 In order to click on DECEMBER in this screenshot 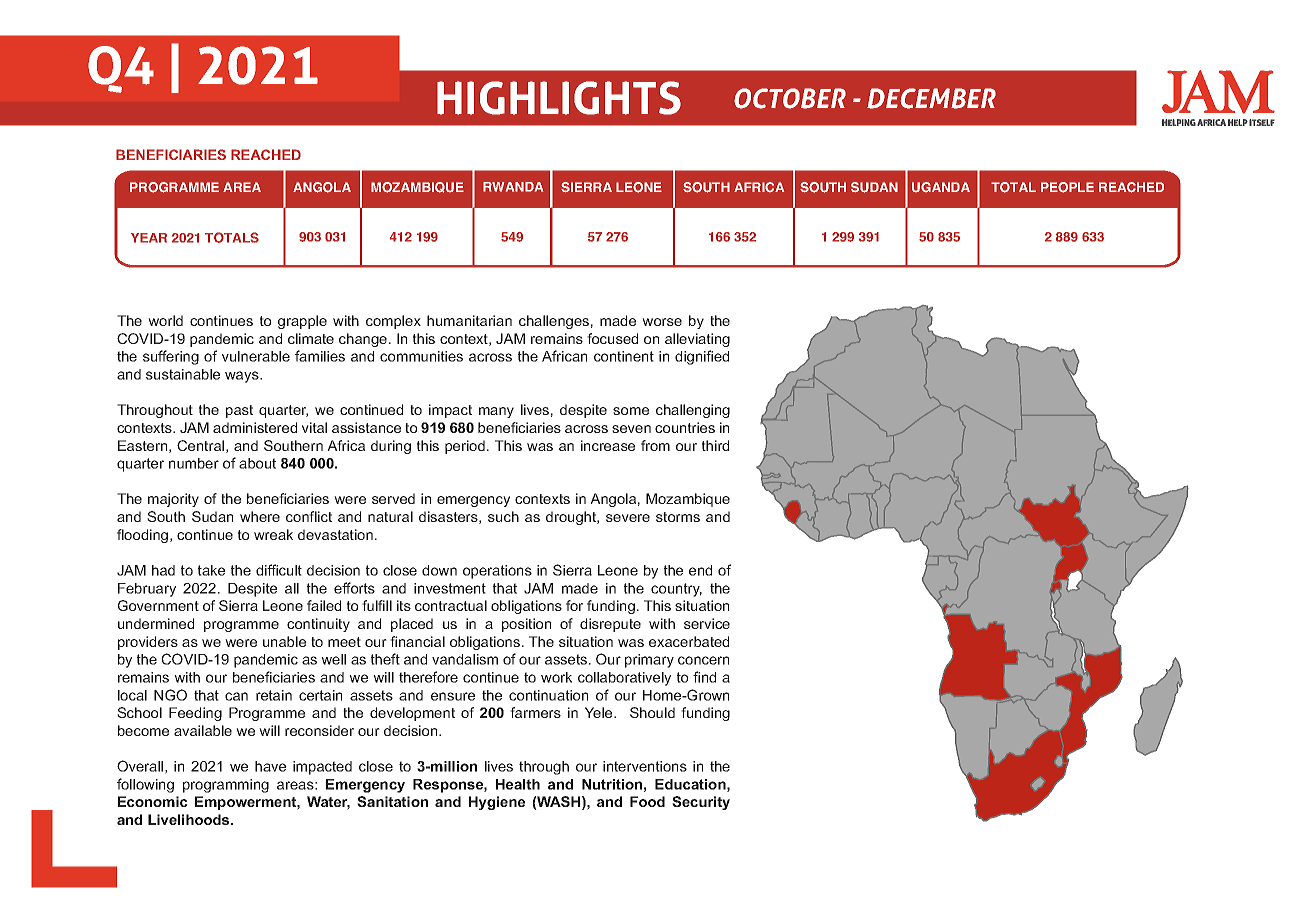, I will do `click(931, 98)`.
